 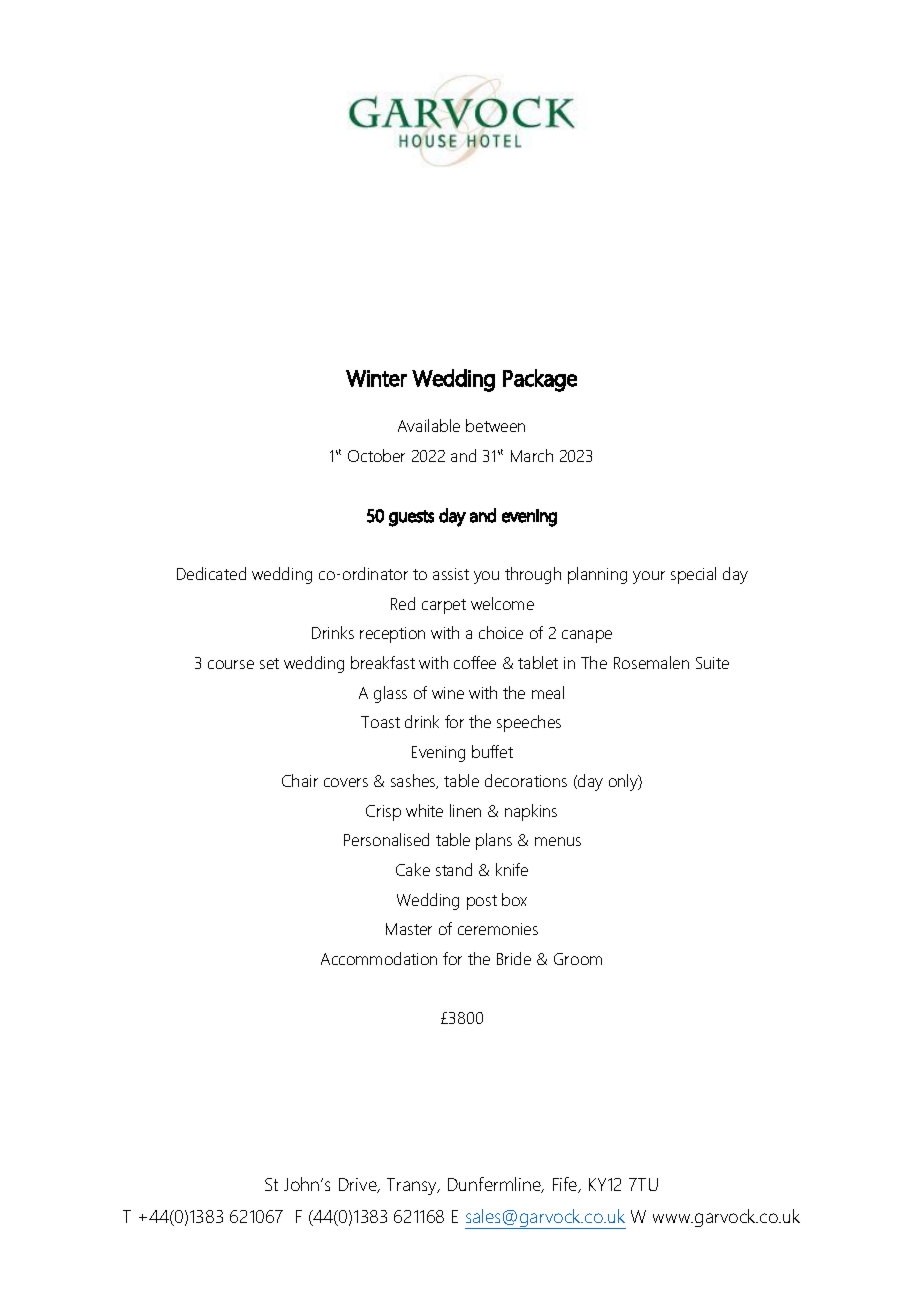 What do you see at coordinates (566, 1185) in the screenshot?
I see `Fife` at bounding box center [566, 1185].
